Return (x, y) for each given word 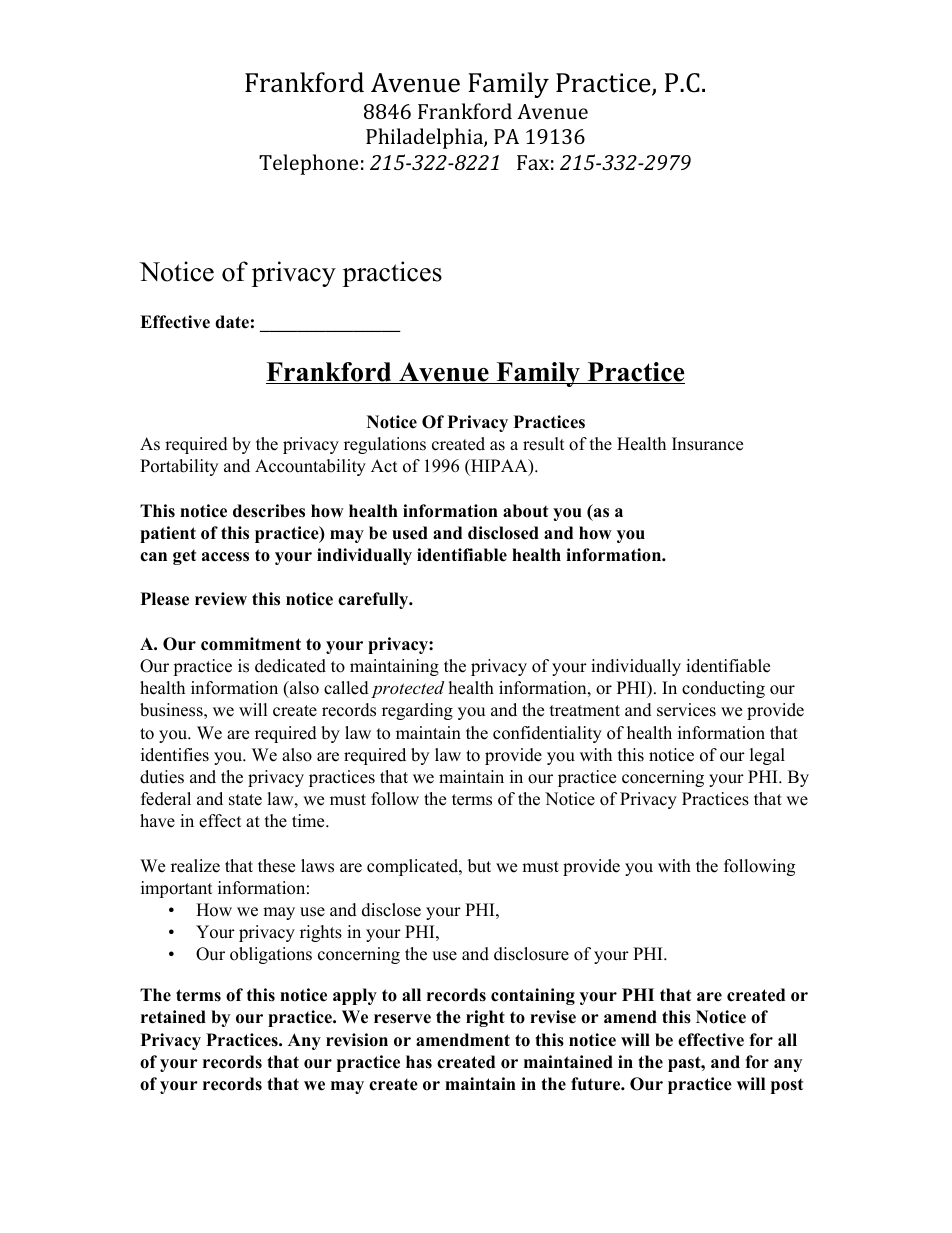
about (525, 511)
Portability (179, 467)
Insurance (707, 444)
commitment (251, 644)
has (419, 1062)
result (544, 444)
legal (767, 756)
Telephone (308, 164)
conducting (723, 689)
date (232, 322)
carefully (374, 600)
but (479, 866)
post (787, 1086)
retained (173, 1017)
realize (195, 866)
